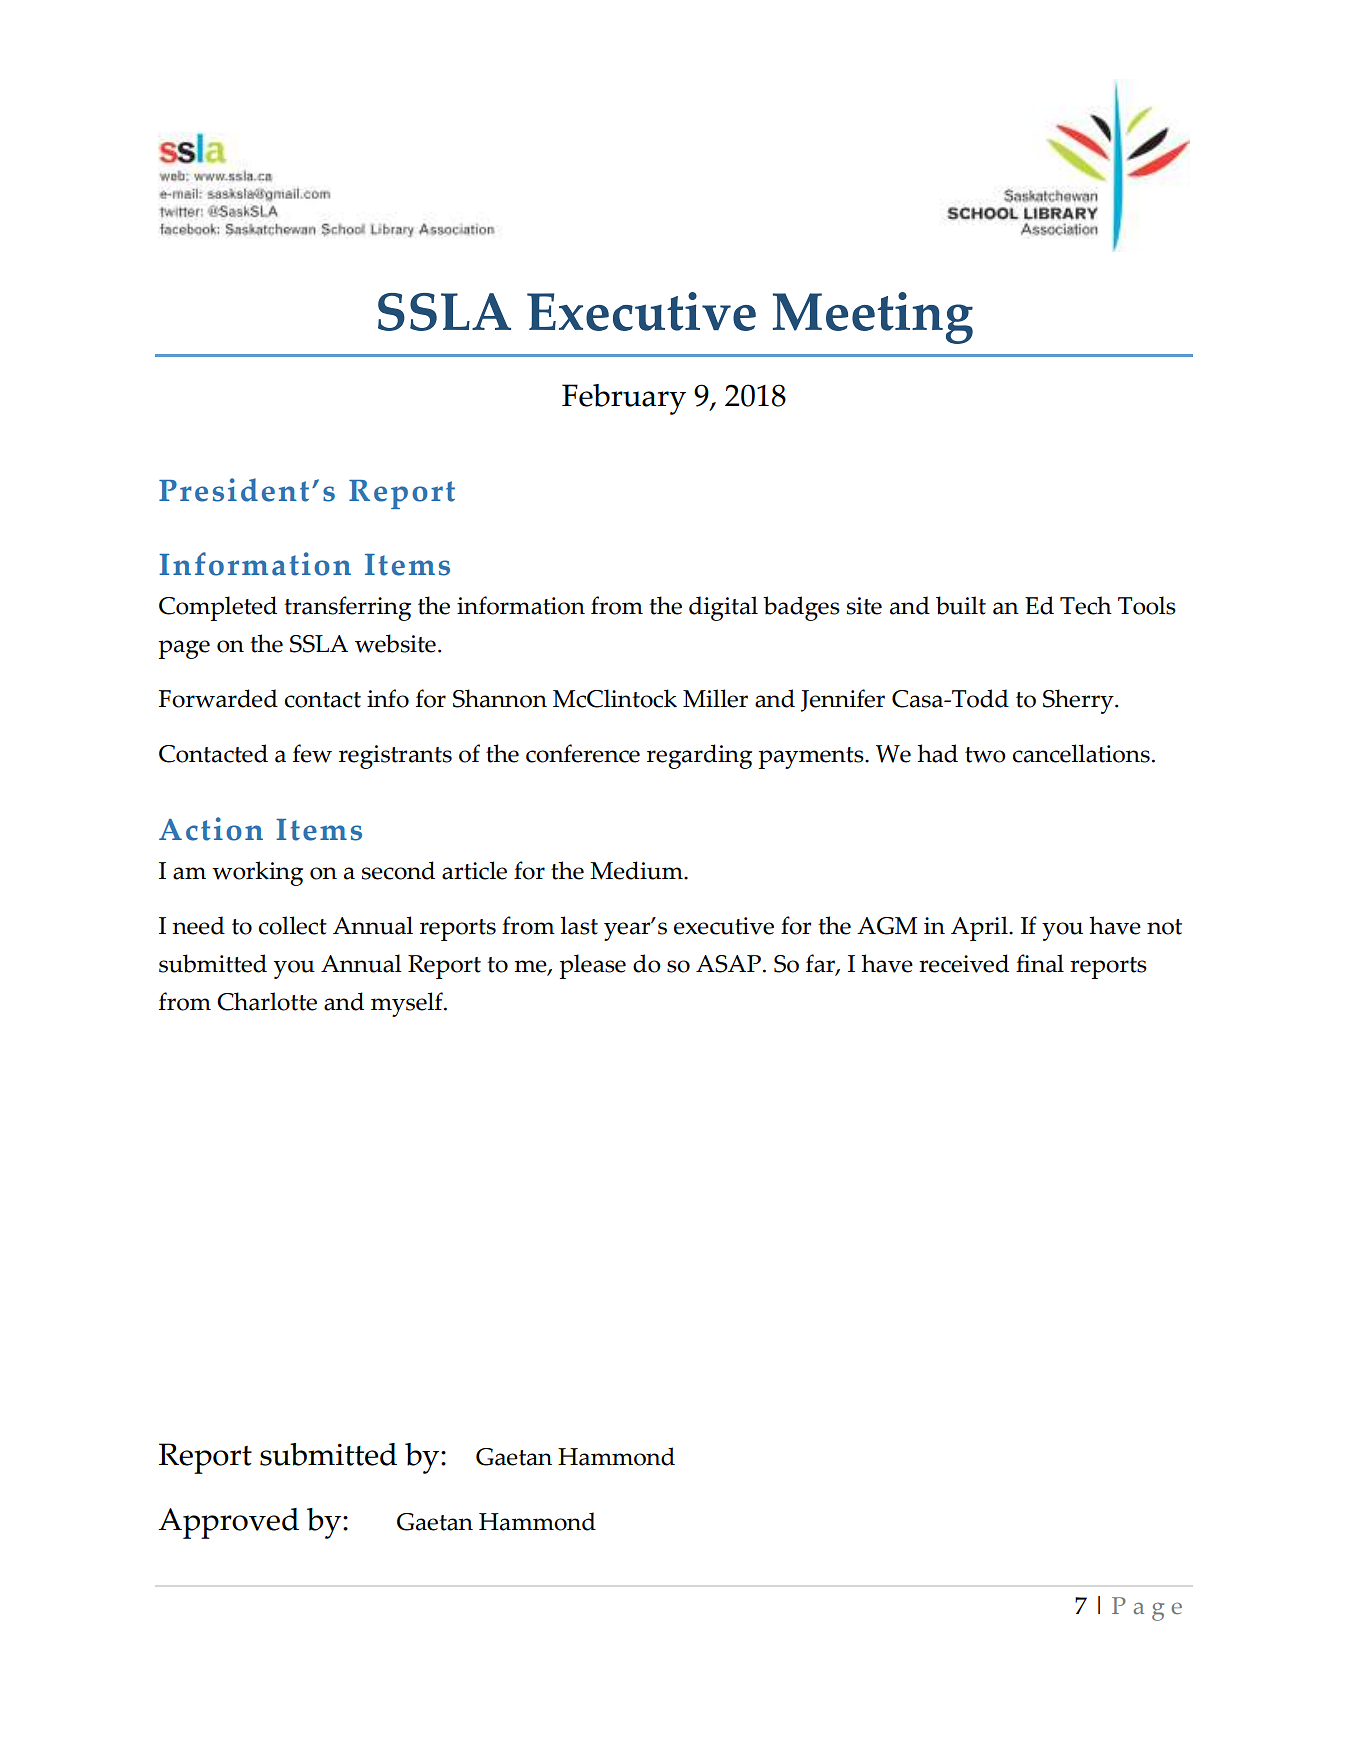 The width and height of the document is (1348, 1744). Describe the element at coordinates (624, 399) in the document. I see `February` at that location.
